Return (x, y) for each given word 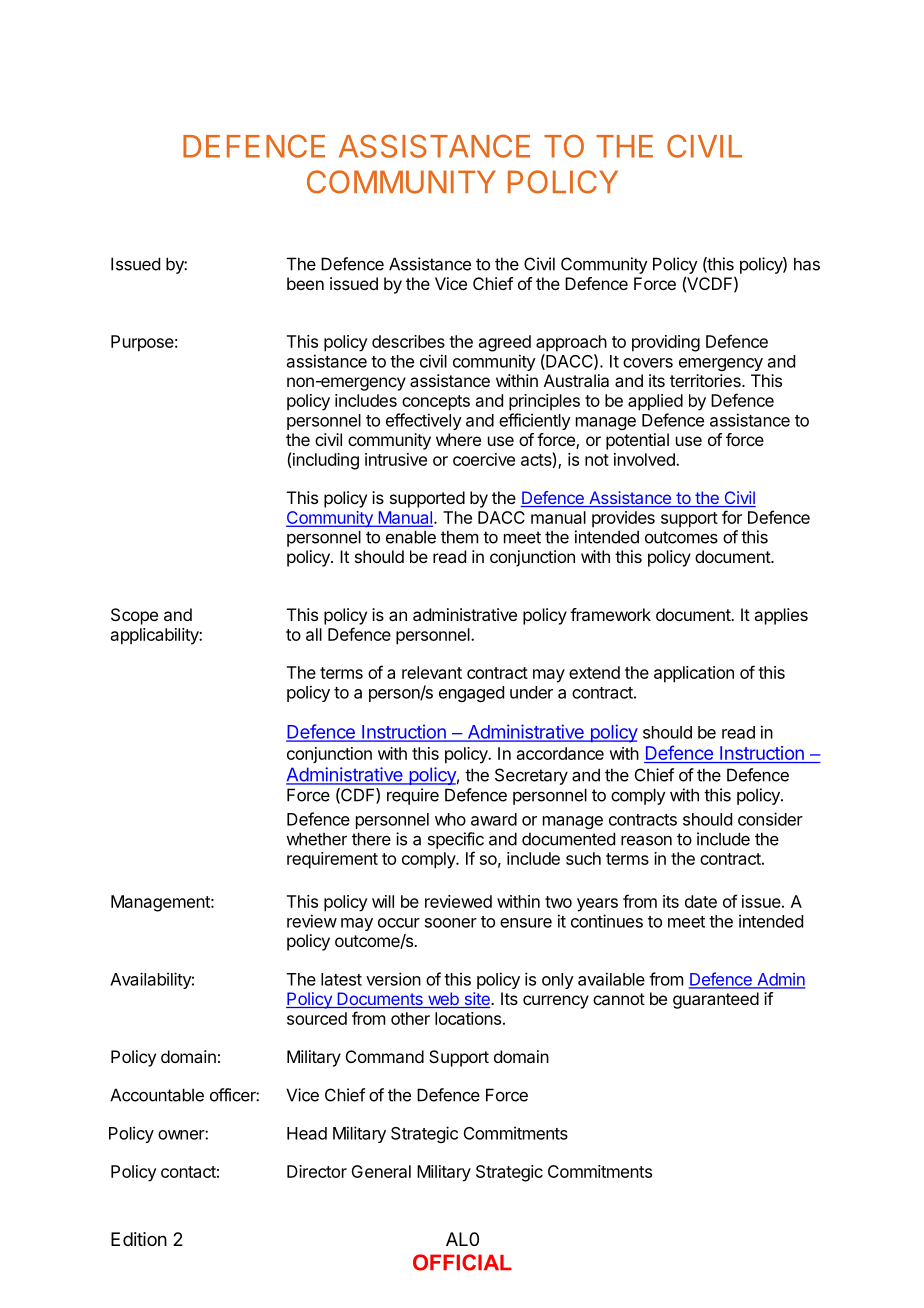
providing (666, 343)
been (305, 283)
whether (316, 839)
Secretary (531, 776)
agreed (505, 343)
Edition (139, 1239)
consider (770, 819)
